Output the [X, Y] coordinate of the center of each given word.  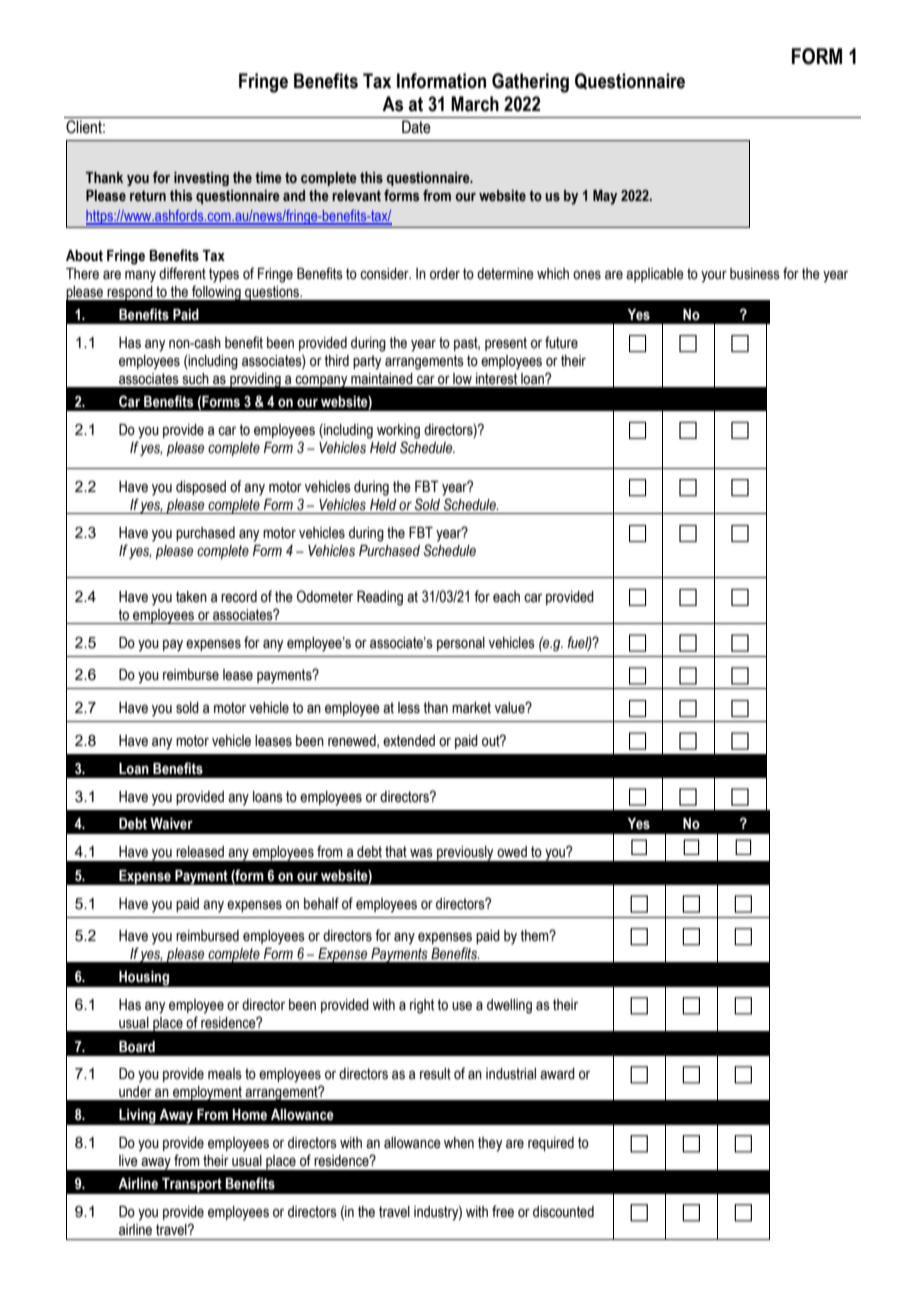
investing [201, 179]
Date [416, 127]
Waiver [171, 824]
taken [191, 597]
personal [461, 644]
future [561, 342]
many [140, 276]
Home [249, 1115]
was [421, 853]
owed [512, 852]
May [605, 197]
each [506, 597]
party [367, 362]
